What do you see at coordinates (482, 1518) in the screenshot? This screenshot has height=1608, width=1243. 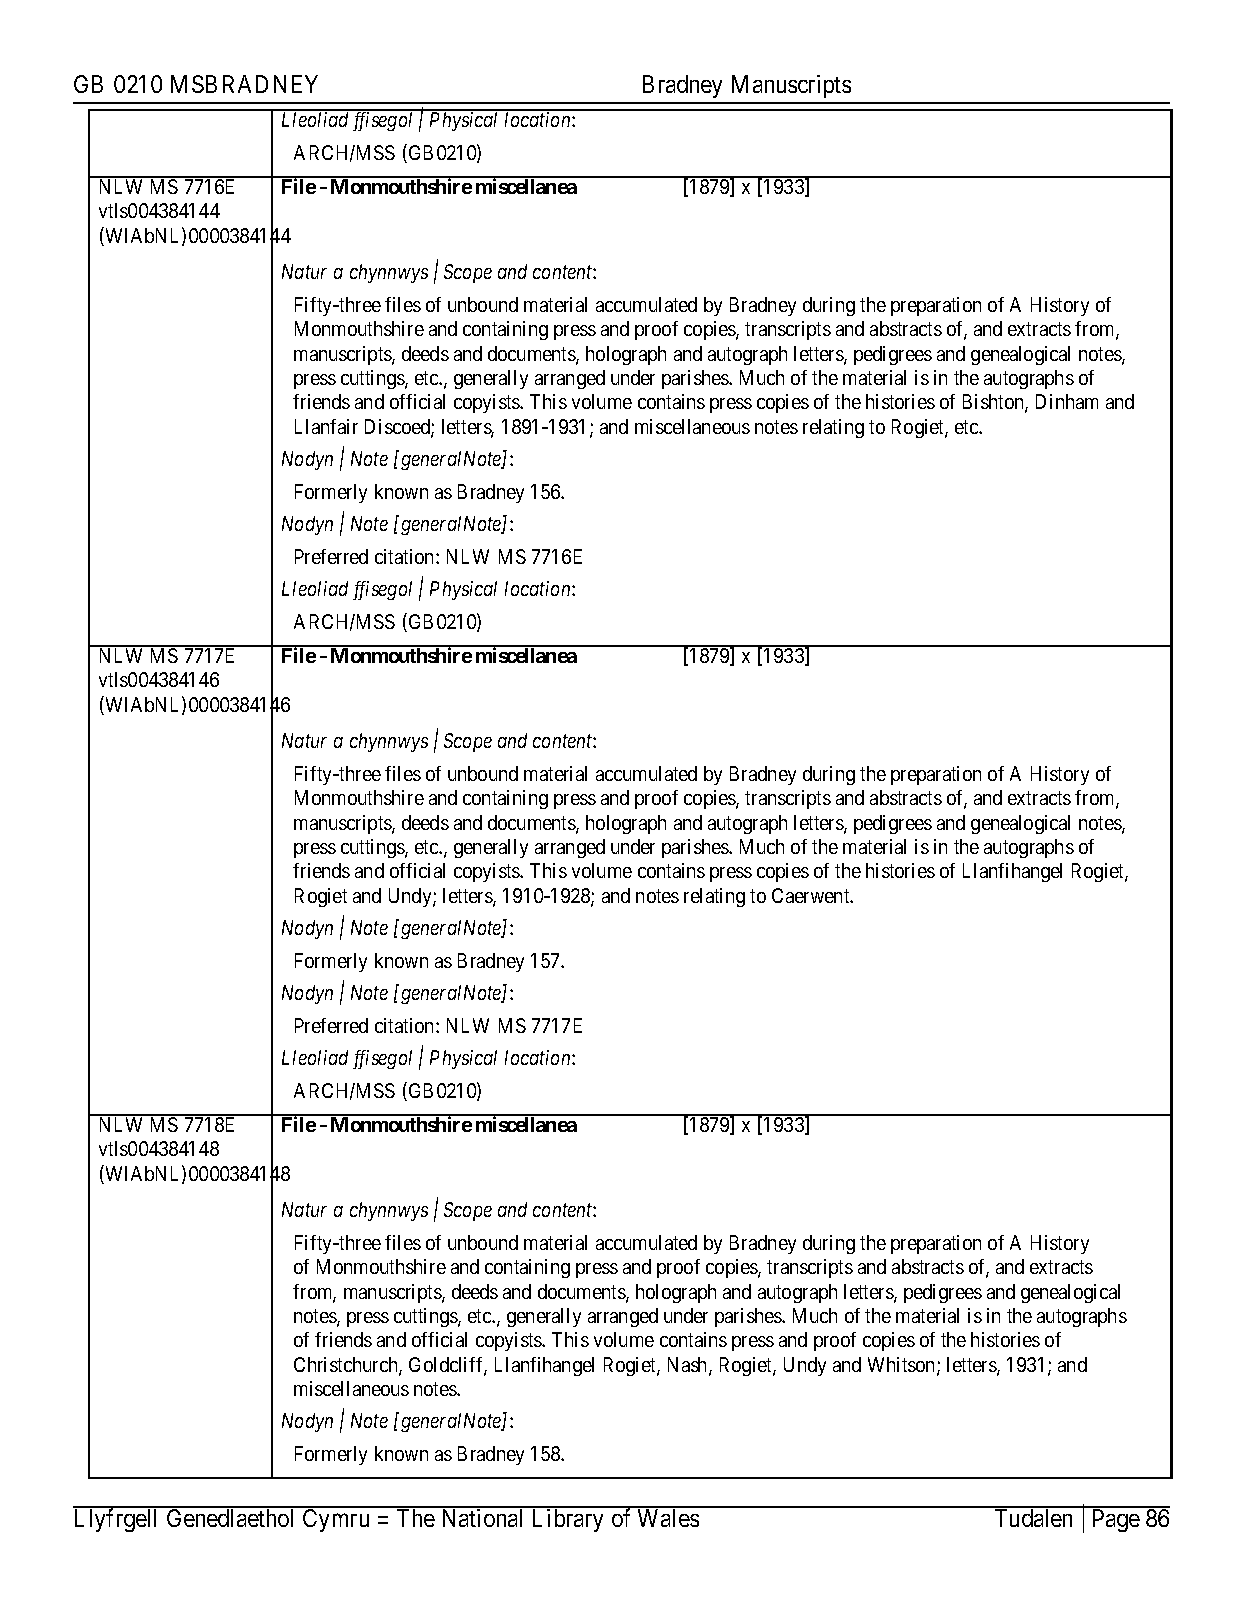 I see `National` at bounding box center [482, 1518].
